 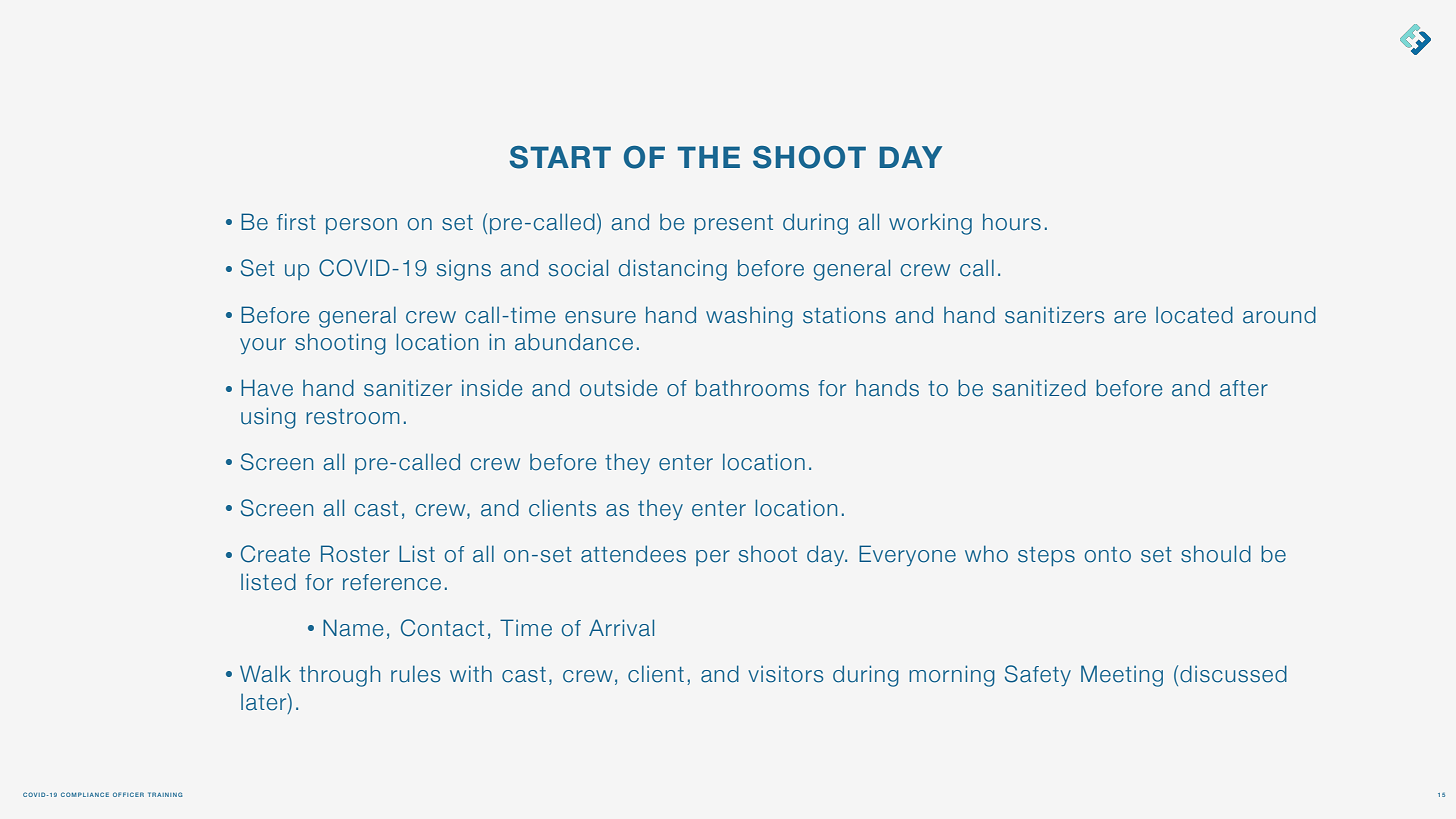 I want to click on Meeting, so click(x=1122, y=676).
